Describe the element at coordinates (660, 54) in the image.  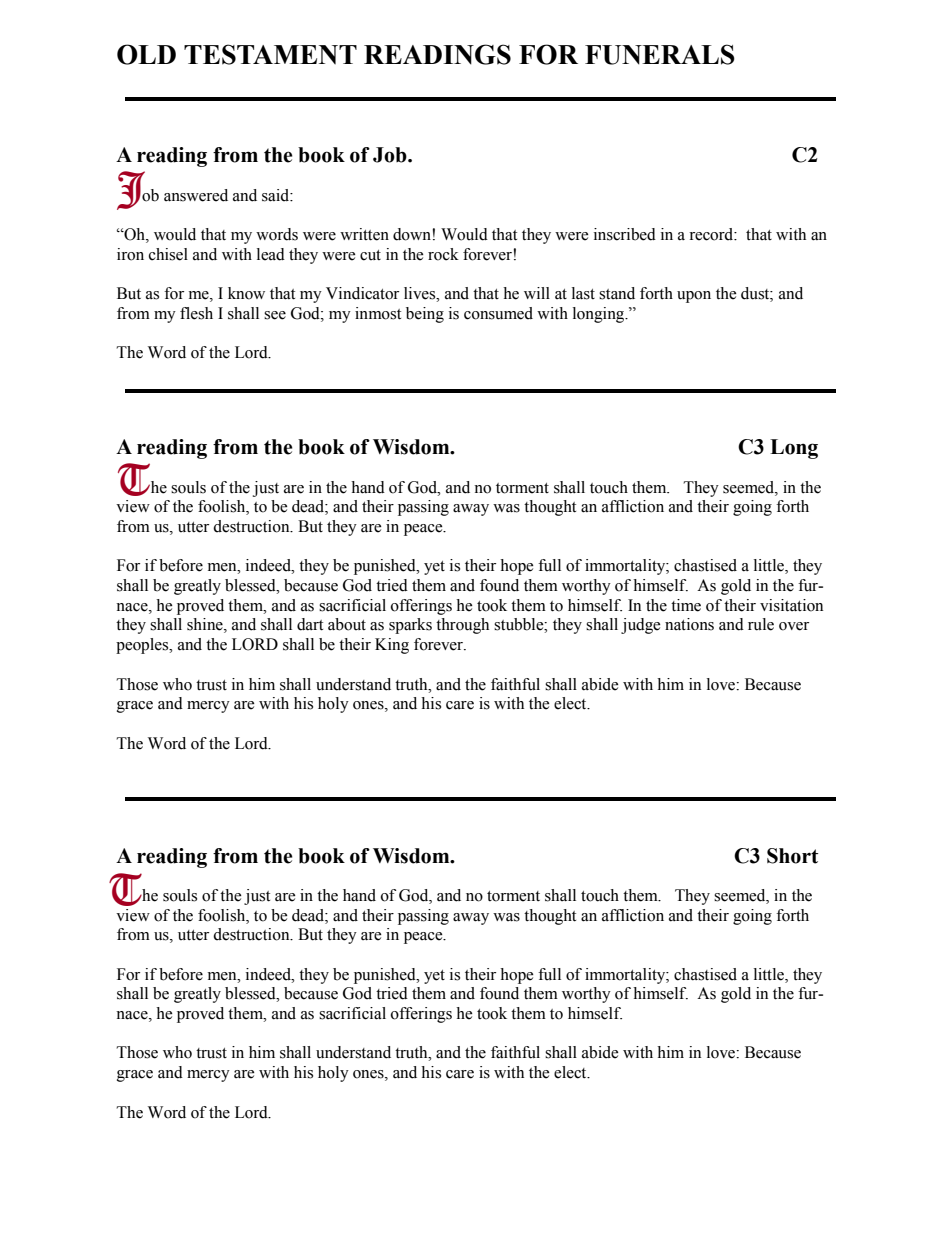
I see `FUNERALS` at that location.
